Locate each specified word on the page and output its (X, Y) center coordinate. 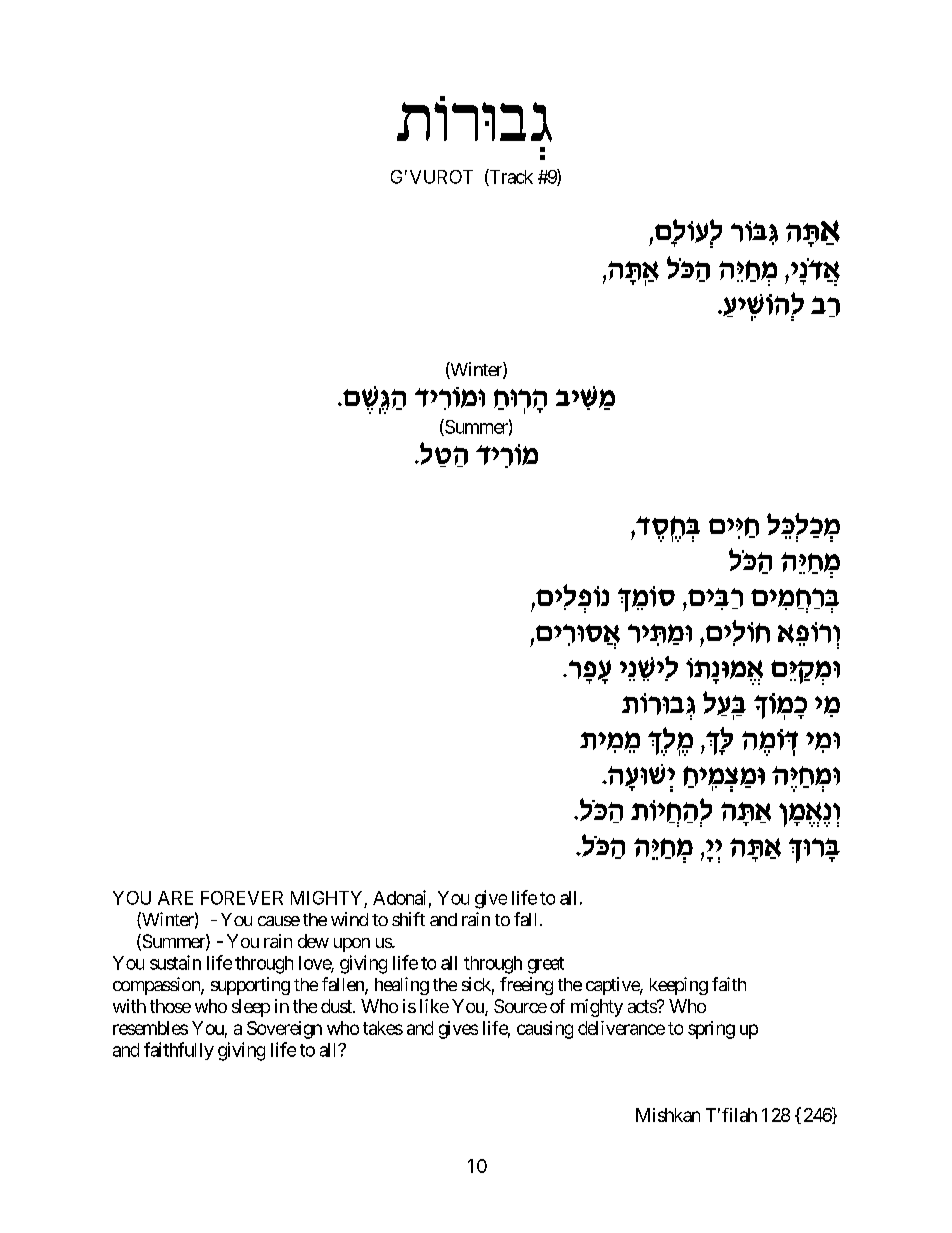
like (434, 1006)
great (546, 965)
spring (711, 1030)
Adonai (399, 897)
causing (545, 1030)
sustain (175, 962)
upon (352, 945)
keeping (679, 986)
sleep (251, 1008)
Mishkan (668, 1115)
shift (408, 919)
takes (383, 1028)
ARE (175, 898)
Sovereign (284, 1030)
